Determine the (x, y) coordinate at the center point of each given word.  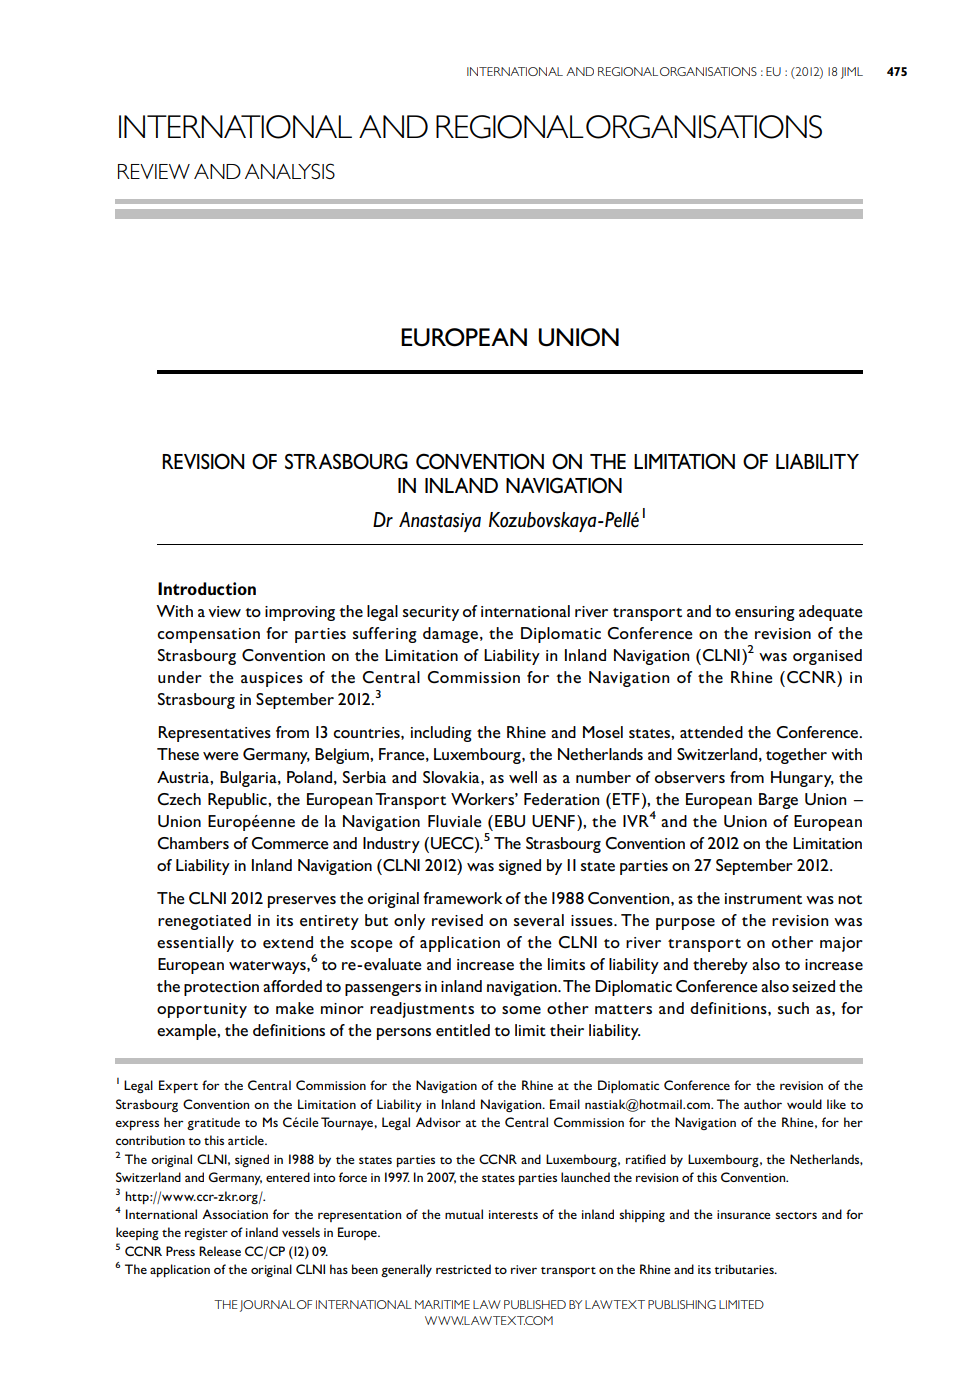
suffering (385, 635)
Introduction (207, 589)
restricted (463, 1269)
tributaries (745, 1269)
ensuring (765, 613)
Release (220, 1251)
